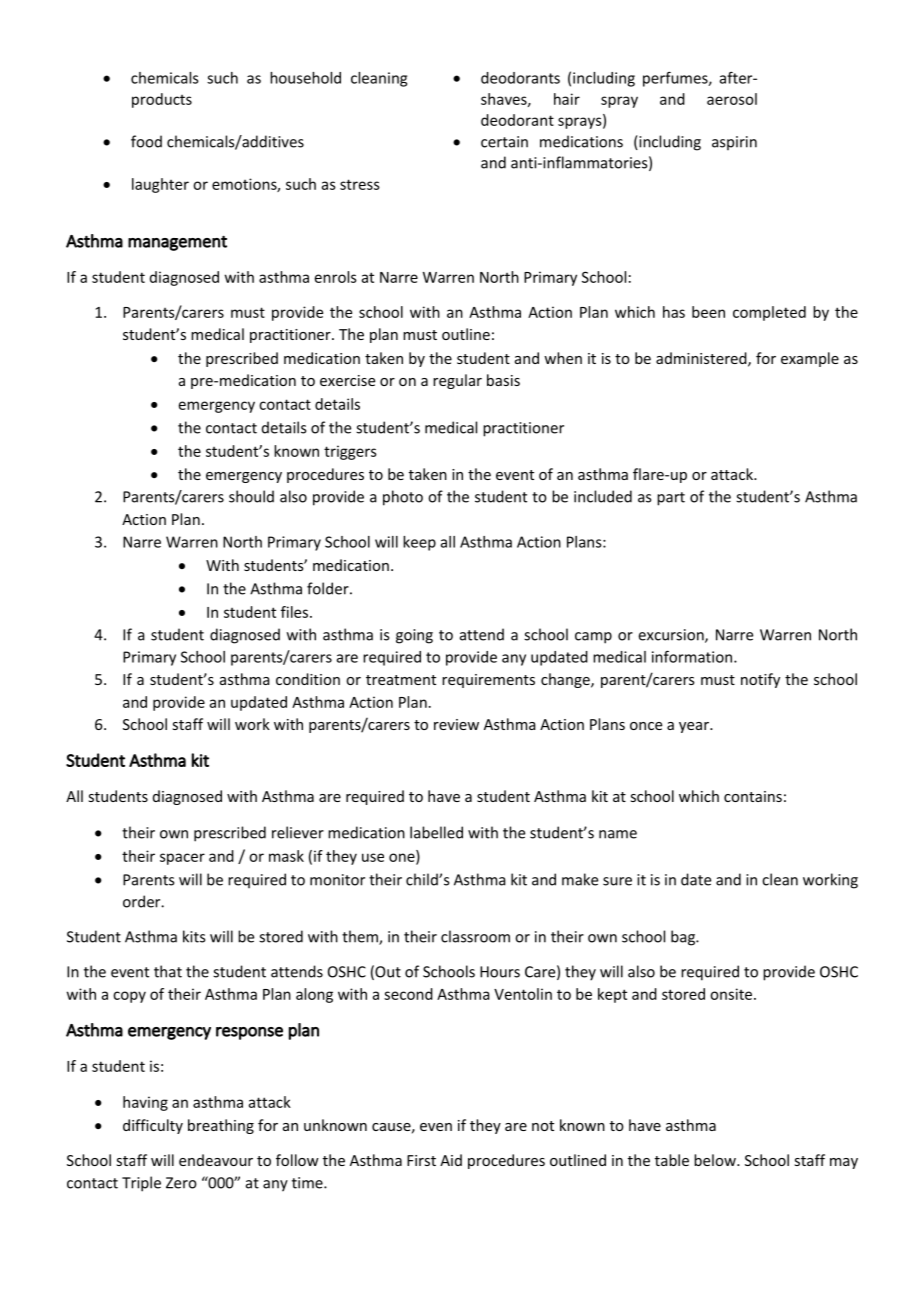  What do you see at coordinates (695, 727) in the page?
I see `year` at bounding box center [695, 727].
